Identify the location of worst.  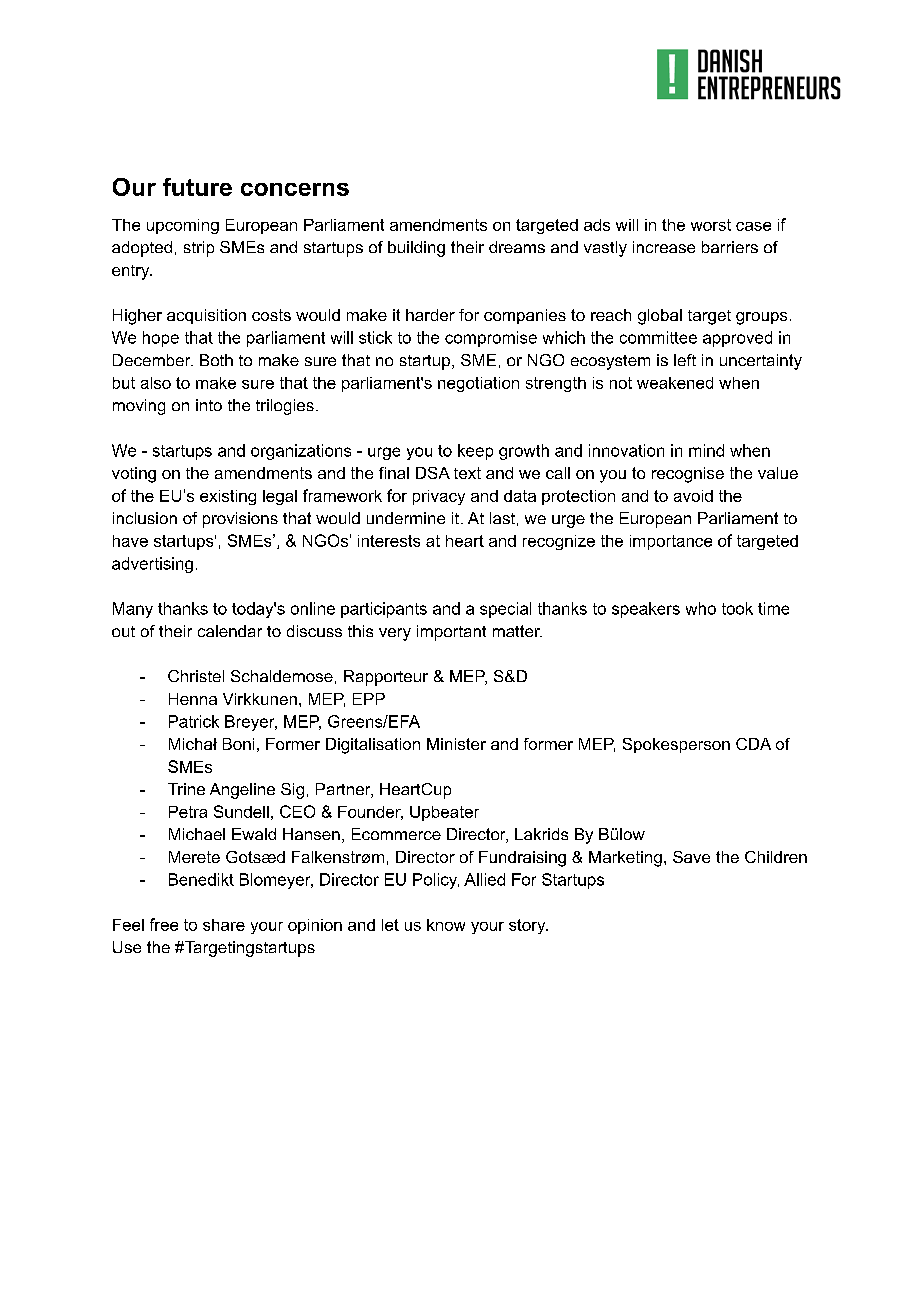
(711, 225).
